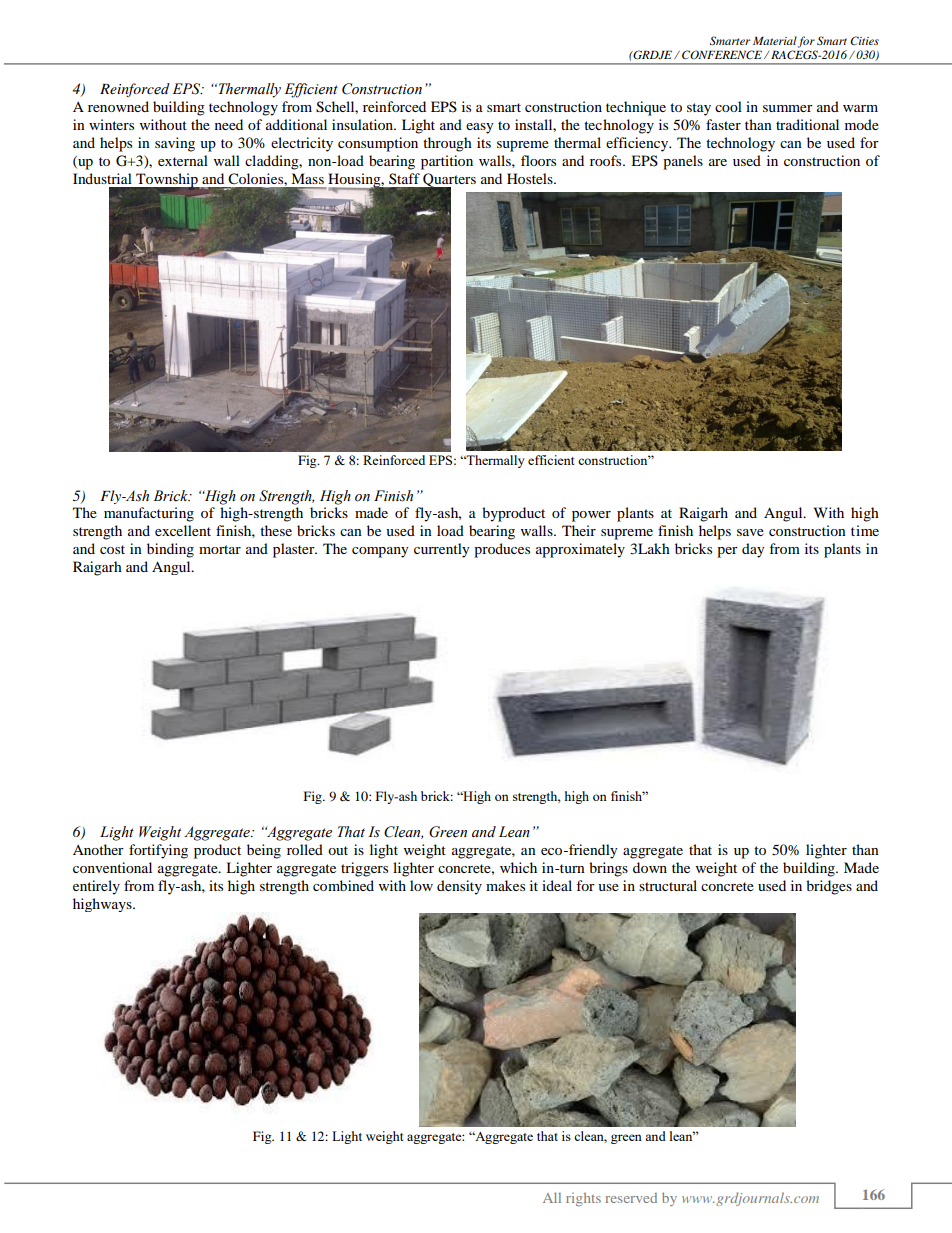 The image size is (952, 1233). Describe the element at coordinates (775, 40) in the screenshot. I see `Material` at that location.
